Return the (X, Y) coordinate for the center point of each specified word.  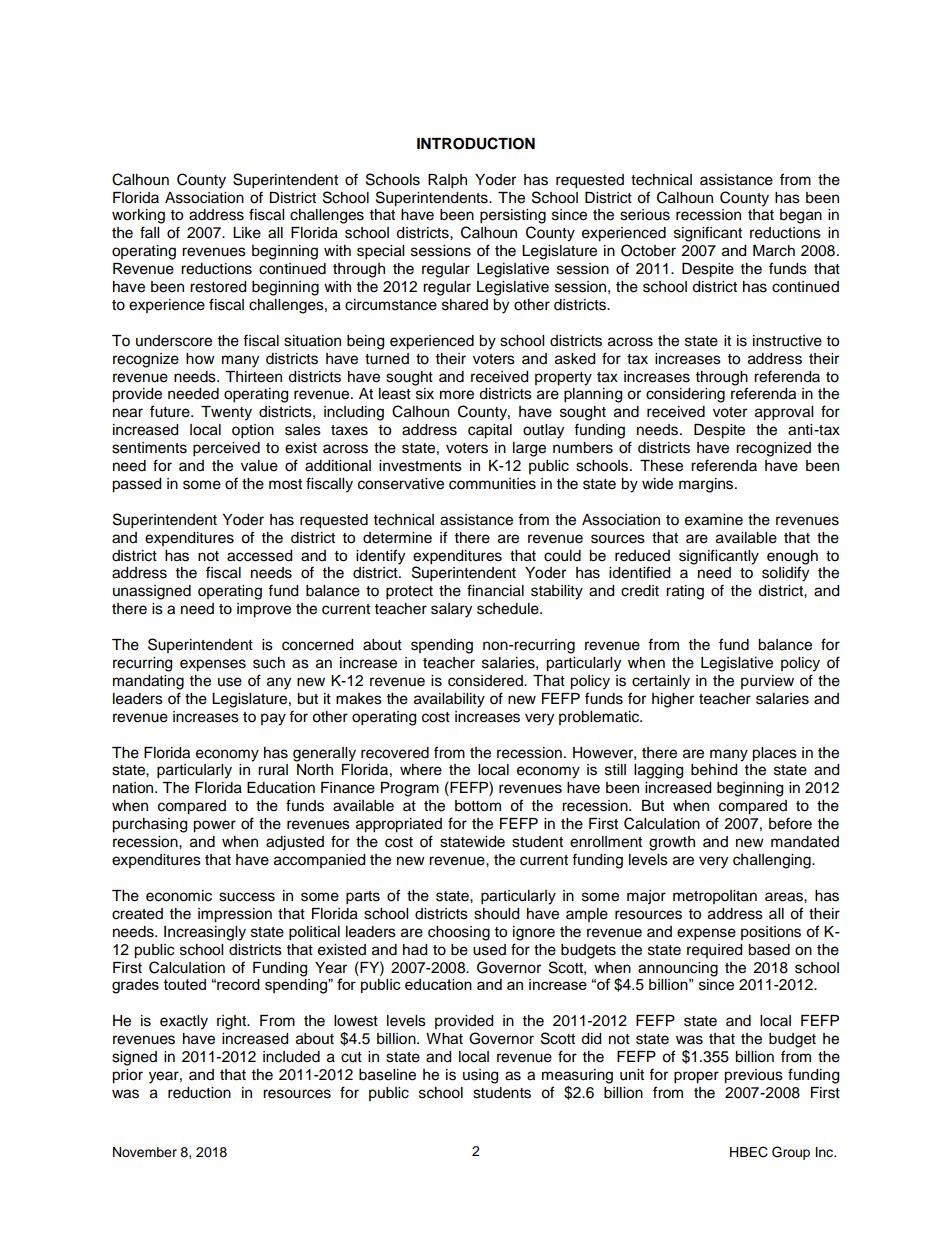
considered (486, 681)
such (269, 663)
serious (645, 215)
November (145, 1152)
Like (247, 233)
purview (767, 682)
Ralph (447, 181)
